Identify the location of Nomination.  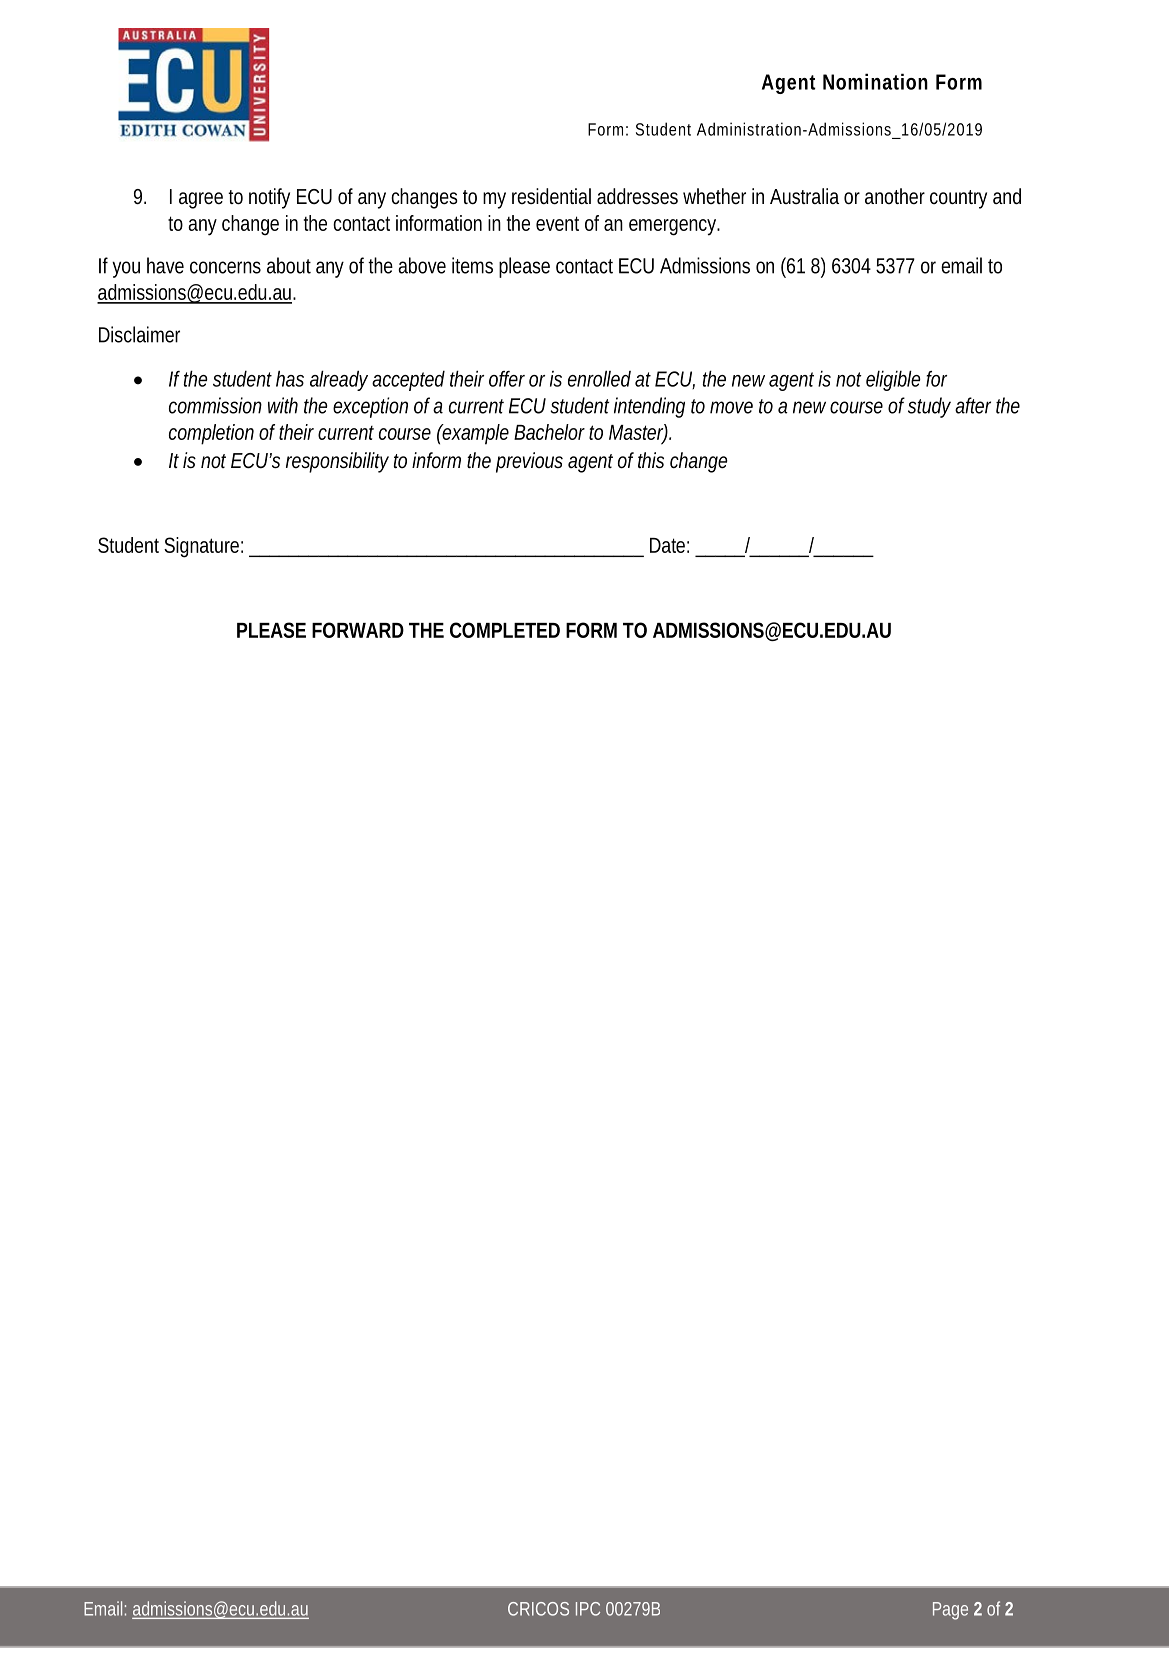
(875, 81).
